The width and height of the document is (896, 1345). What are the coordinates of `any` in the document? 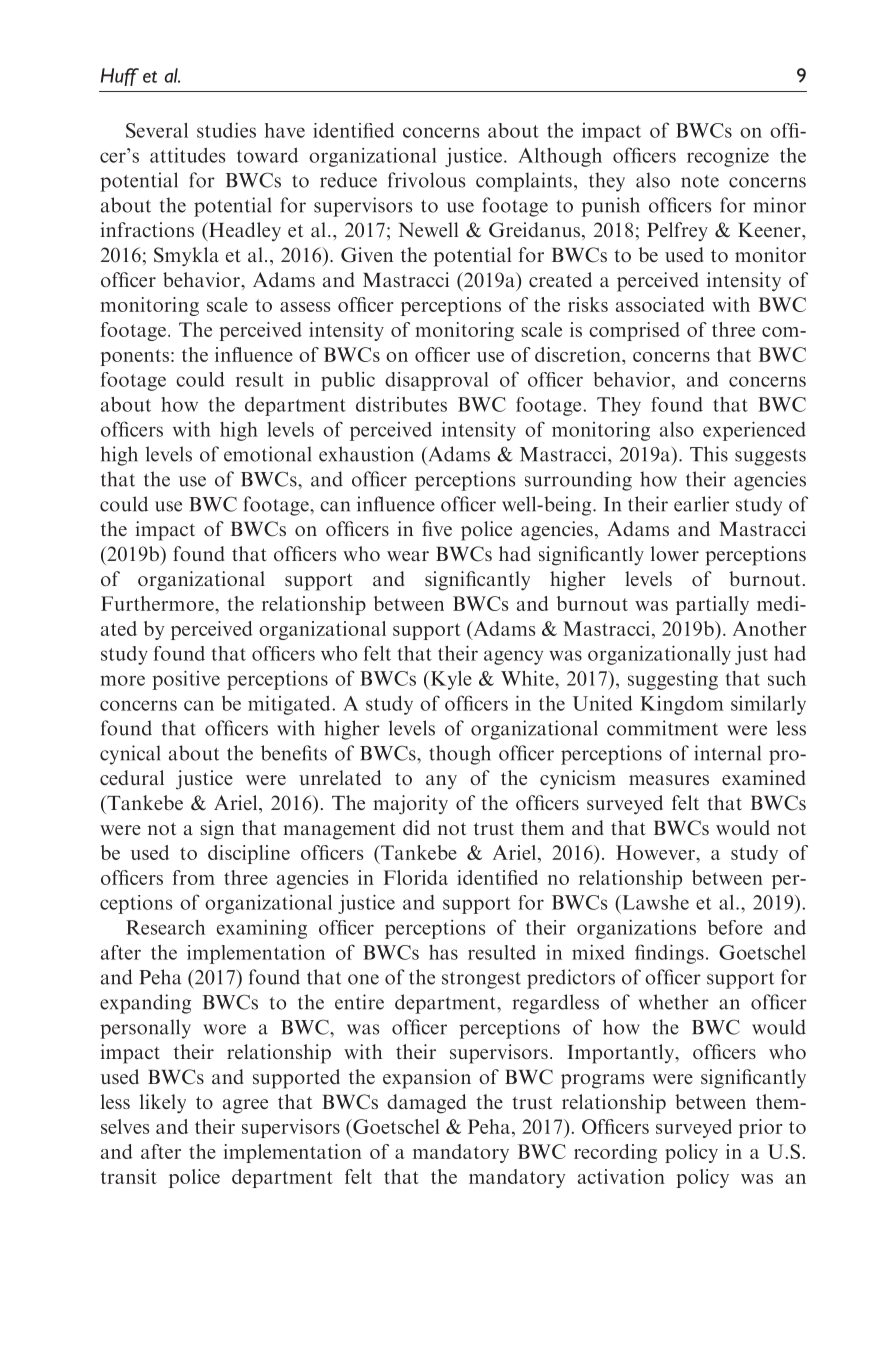 It's located at (441, 782).
